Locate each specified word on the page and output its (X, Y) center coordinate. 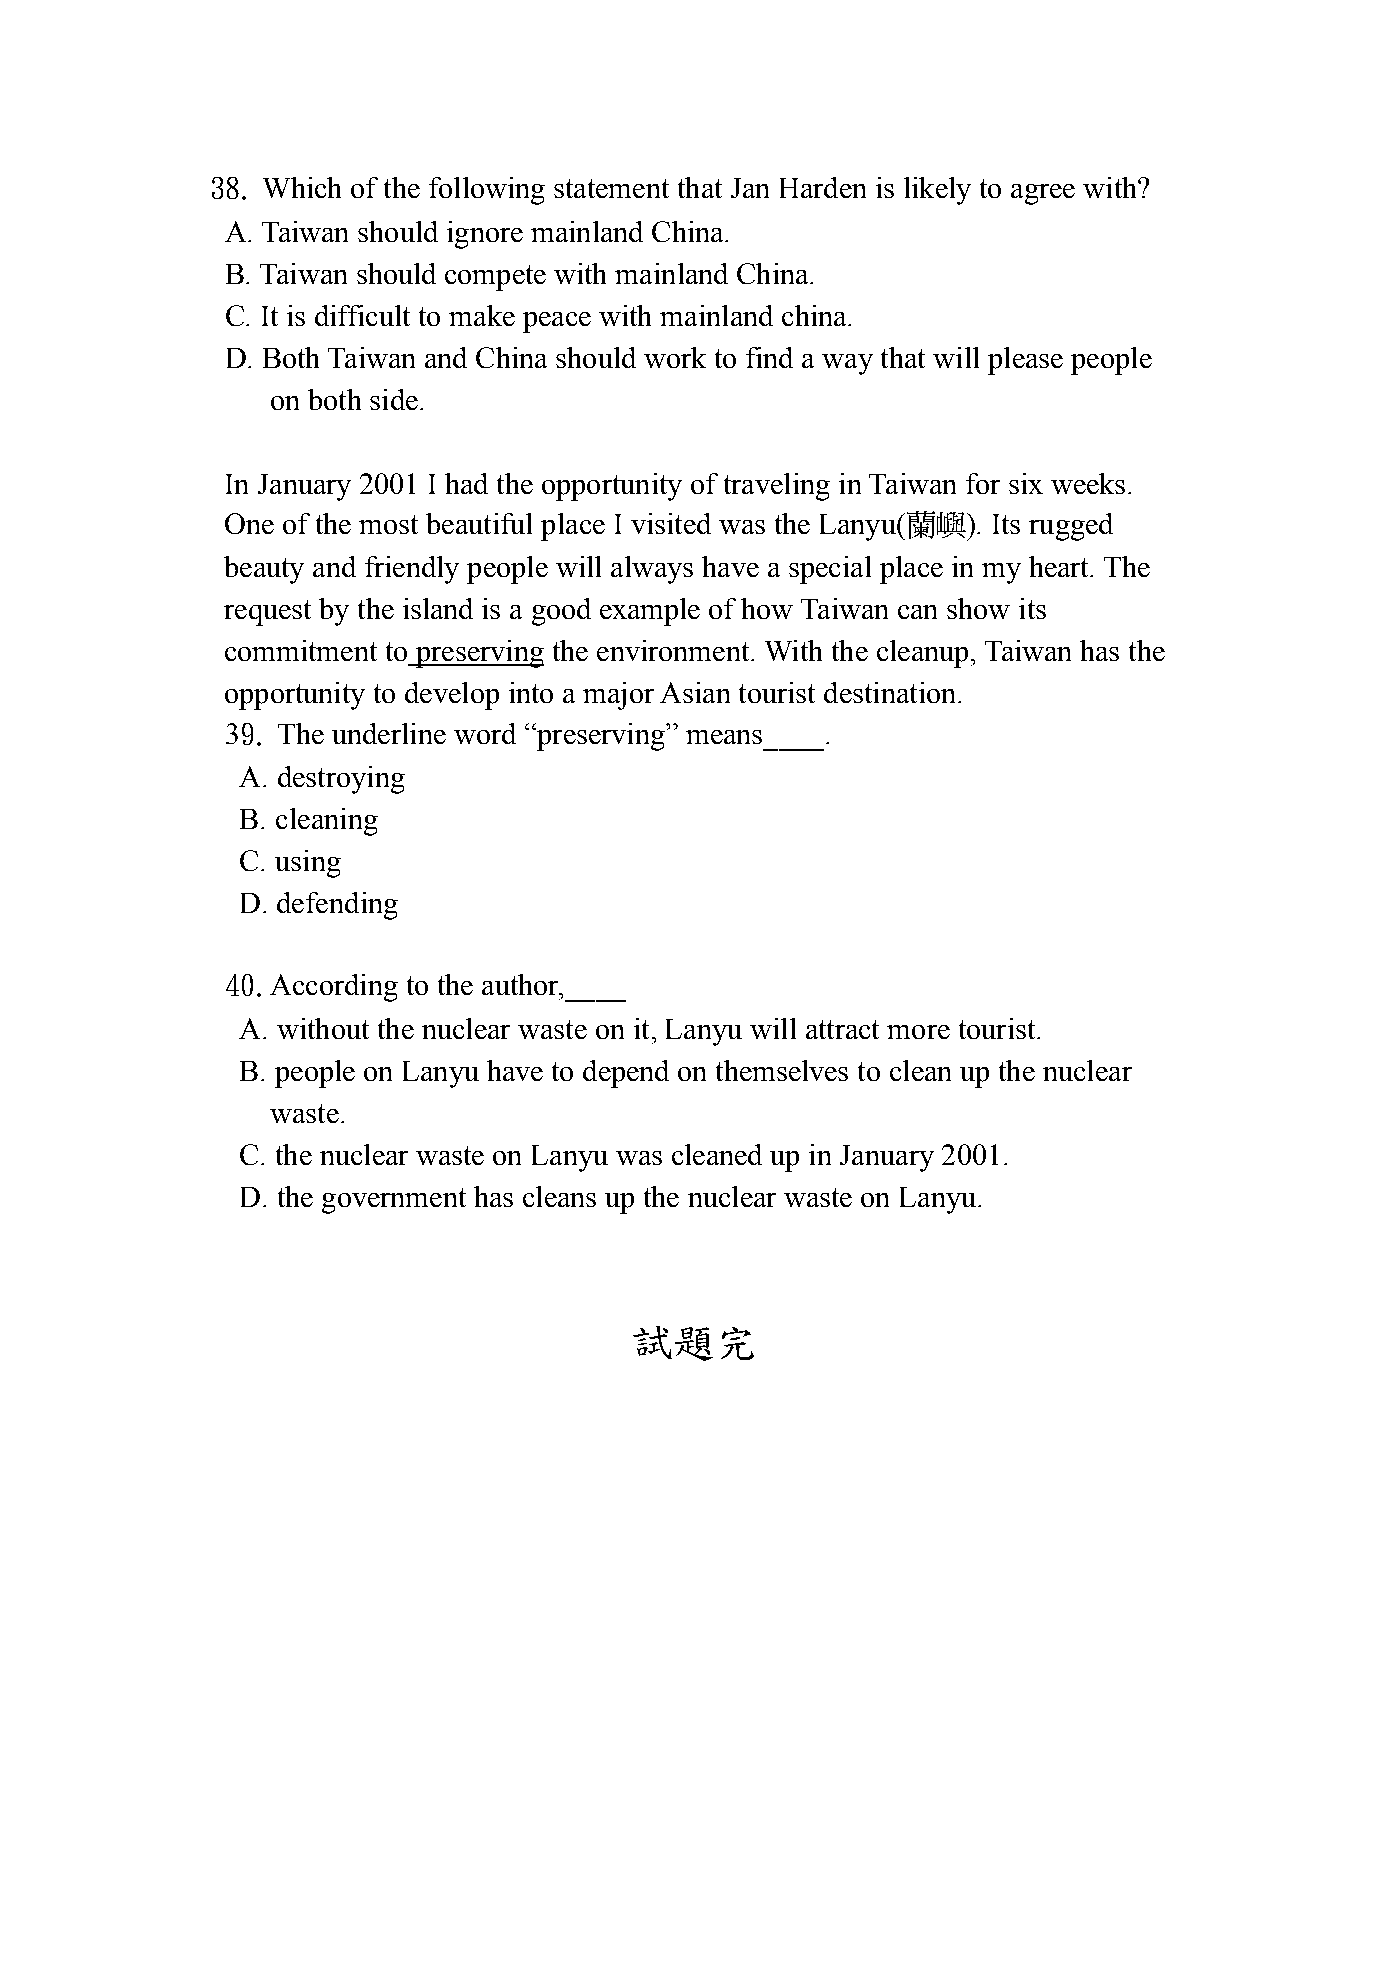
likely (937, 191)
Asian (695, 692)
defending (337, 906)
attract (842, 1029)
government (394, 1201)
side (394, 399)
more (918, 1032)
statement (611, 188)
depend (626, 1074)
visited (671, 523)
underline (389, 733)
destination (891, 692)
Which (302, 187)
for (983, 483)
